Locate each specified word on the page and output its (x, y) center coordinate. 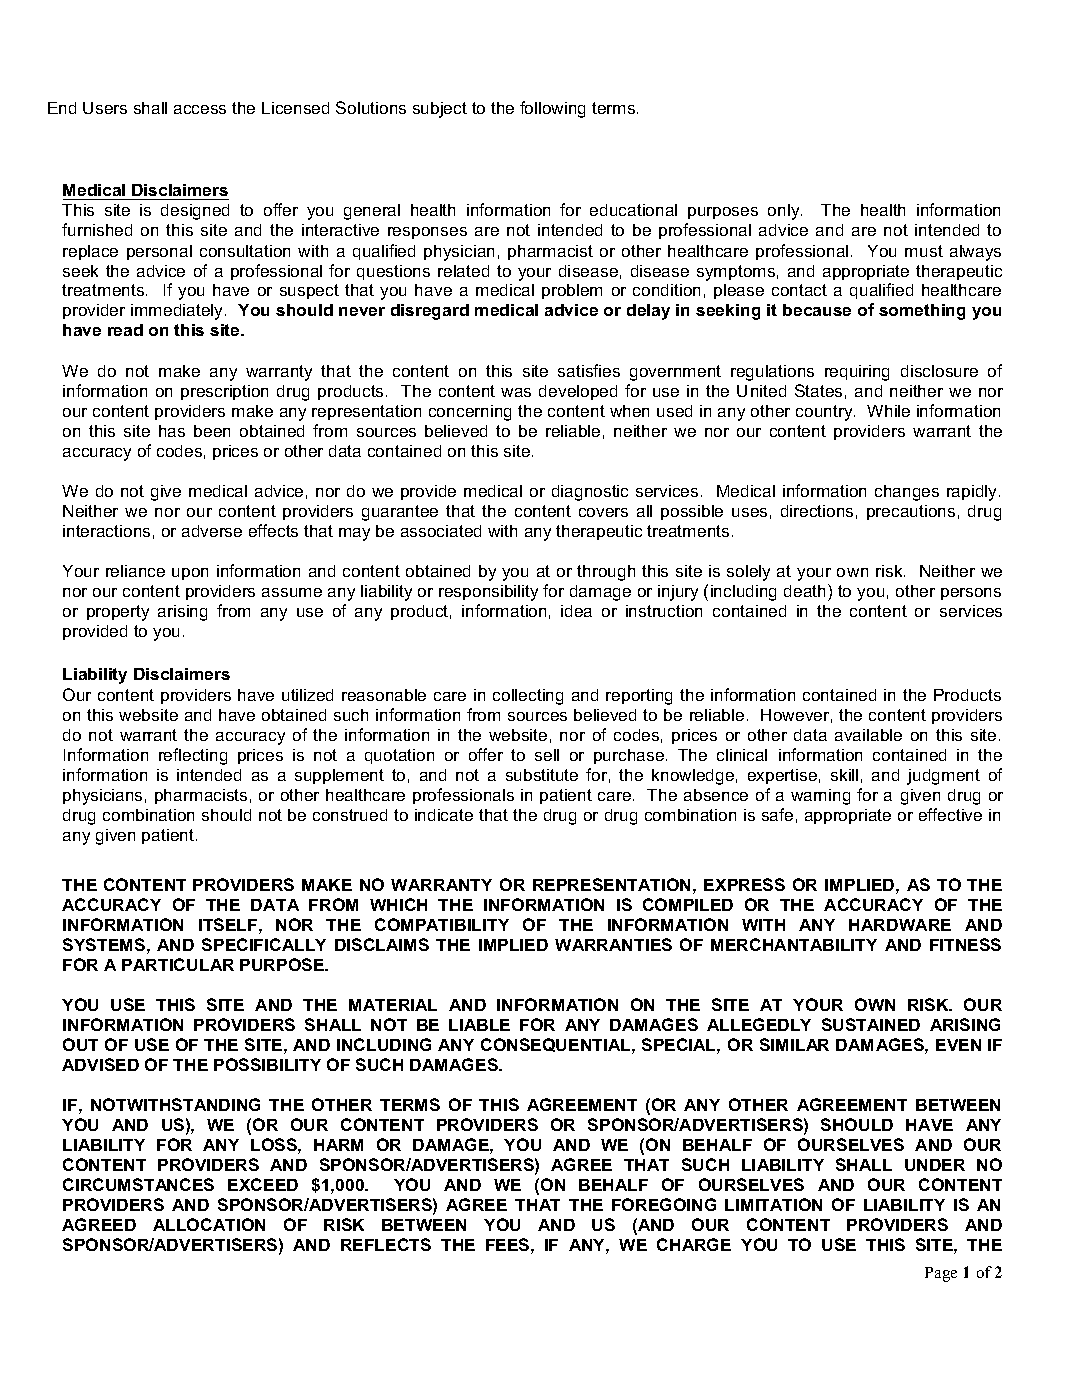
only (785, 212)
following (552, 109)
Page (941, 1274)
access (200, 109)
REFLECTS (386, 1244)
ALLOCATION (209, 1224)
